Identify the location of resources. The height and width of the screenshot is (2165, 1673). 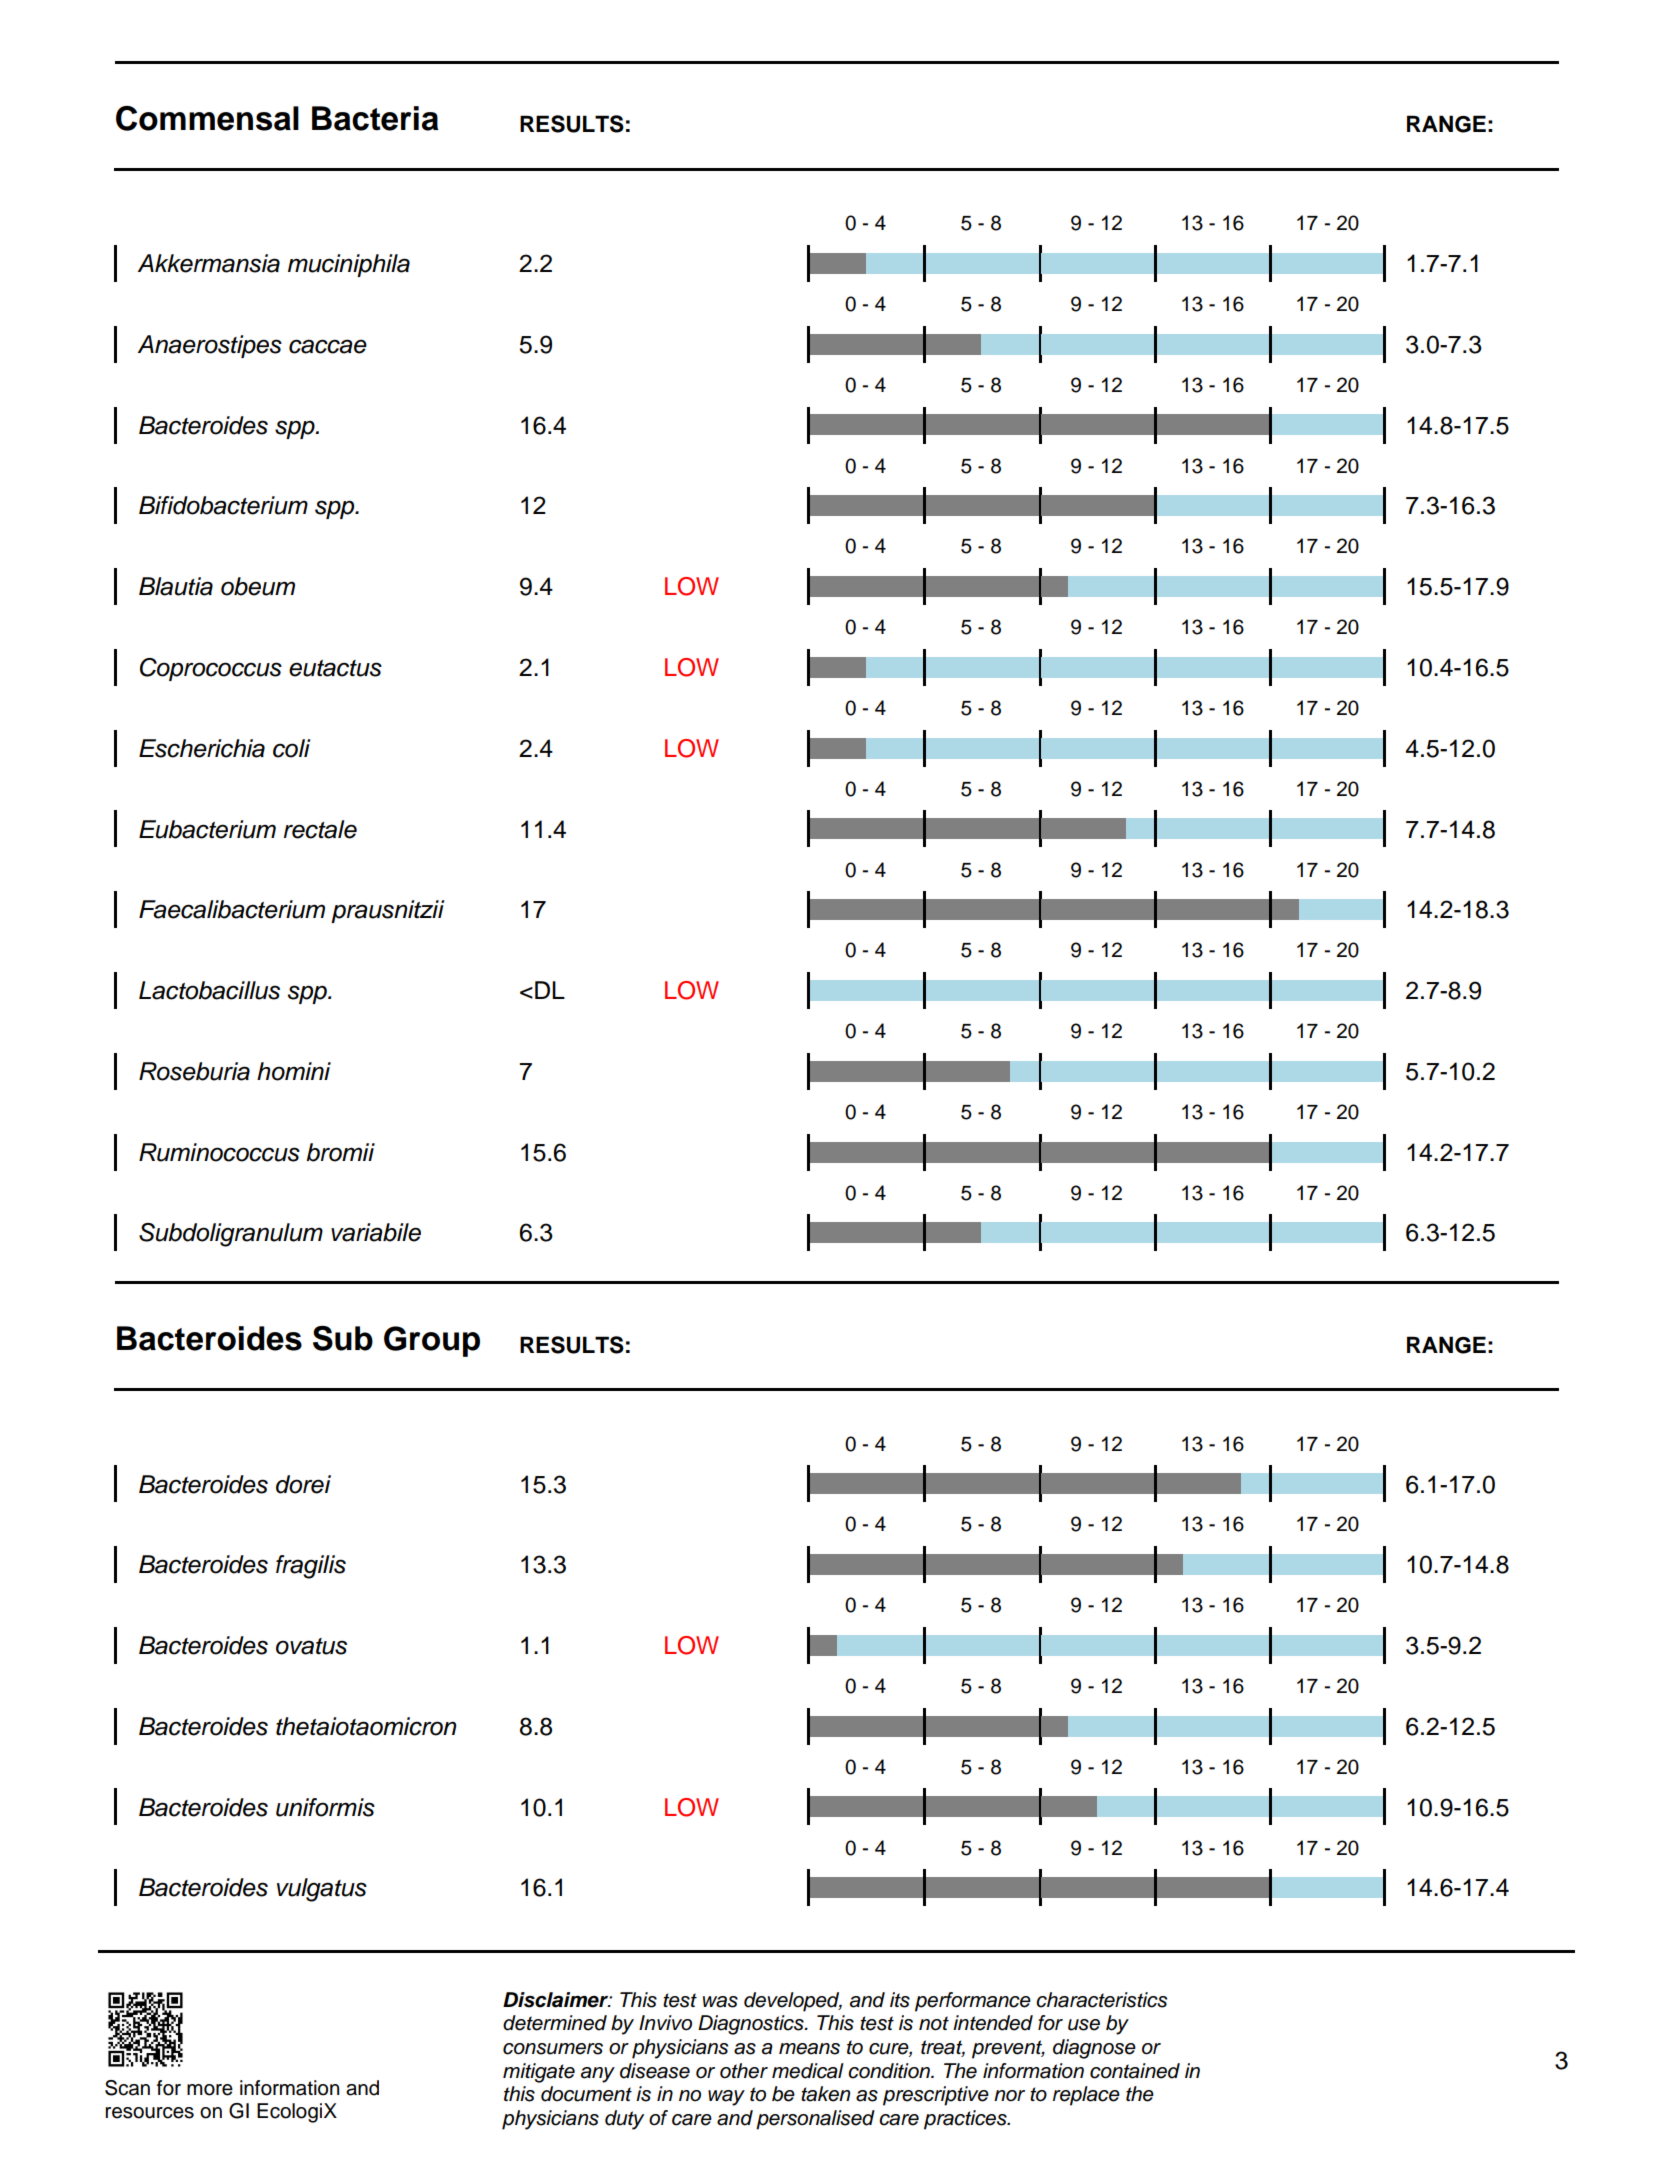
(149, 2113).
